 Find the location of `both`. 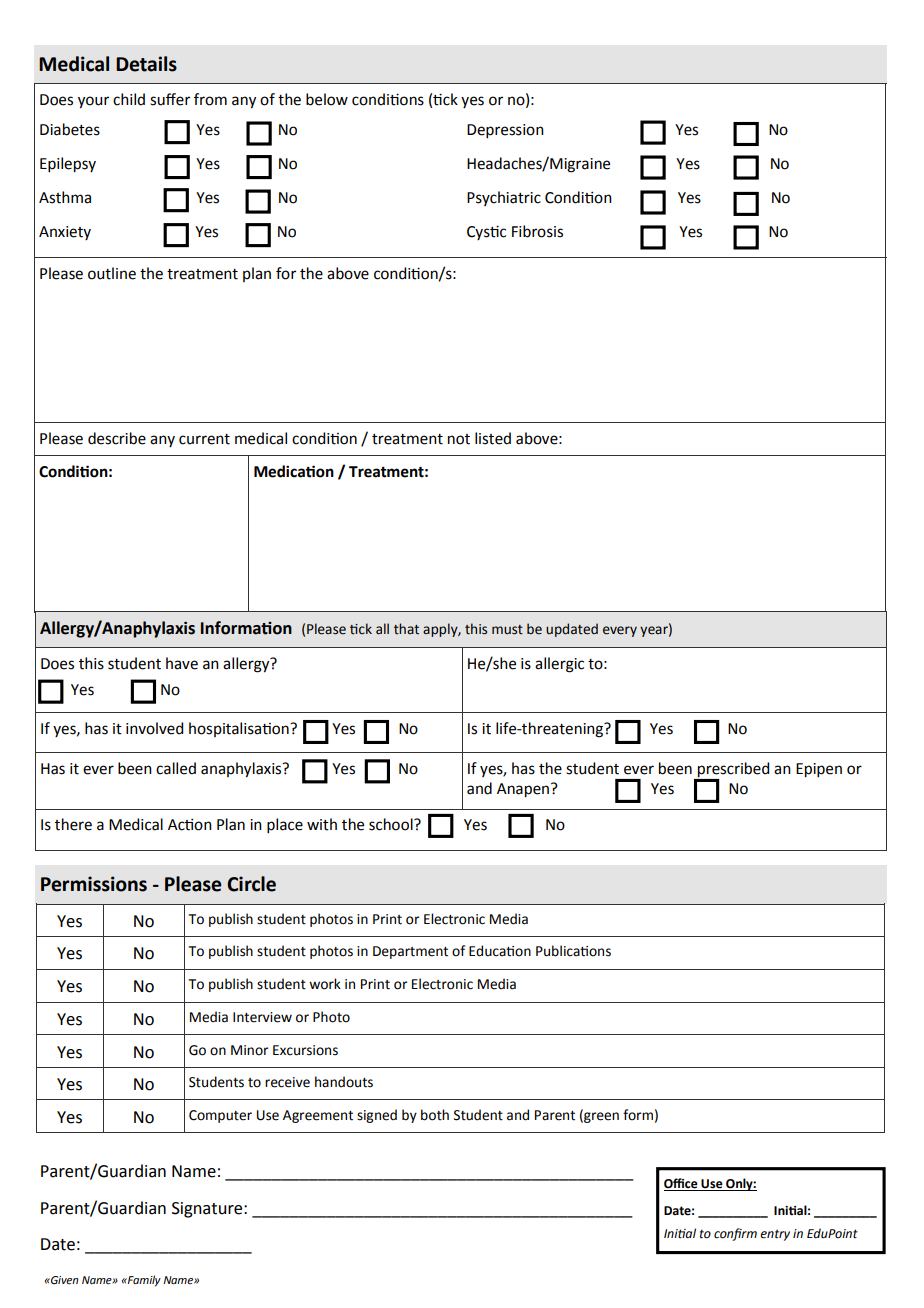

both is located at coordinates (435, 1115).
